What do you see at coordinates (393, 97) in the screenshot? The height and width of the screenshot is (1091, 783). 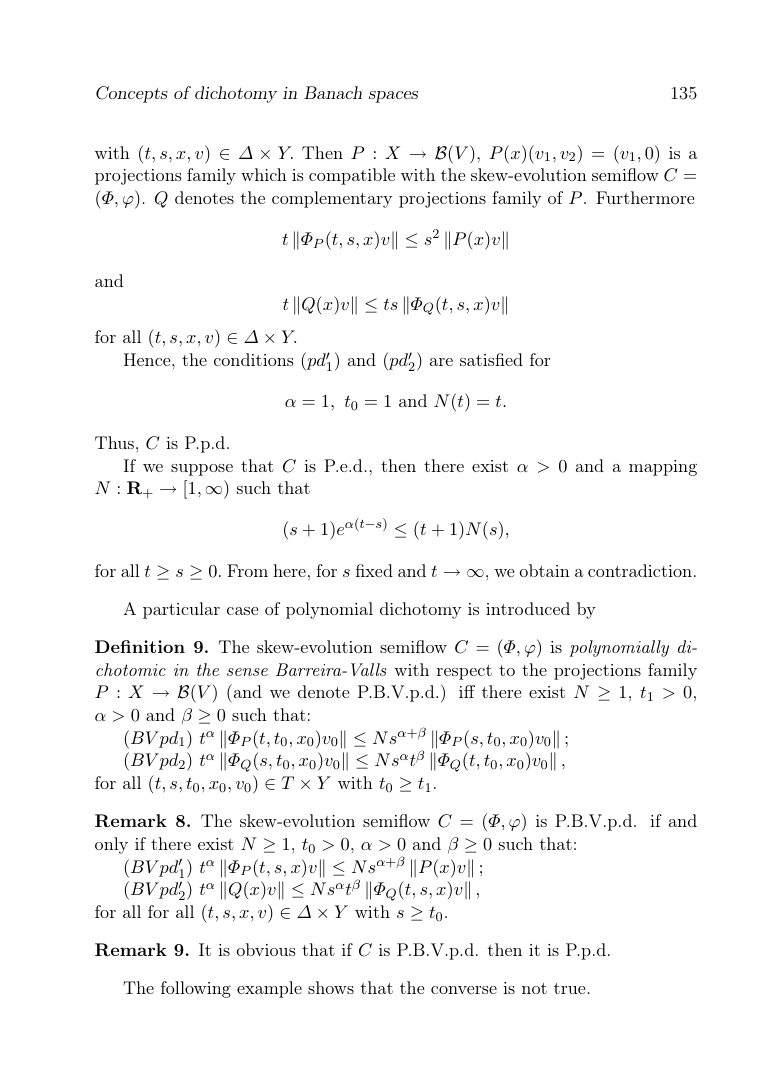 I see `spaces` at bounding box center [393, 97].
